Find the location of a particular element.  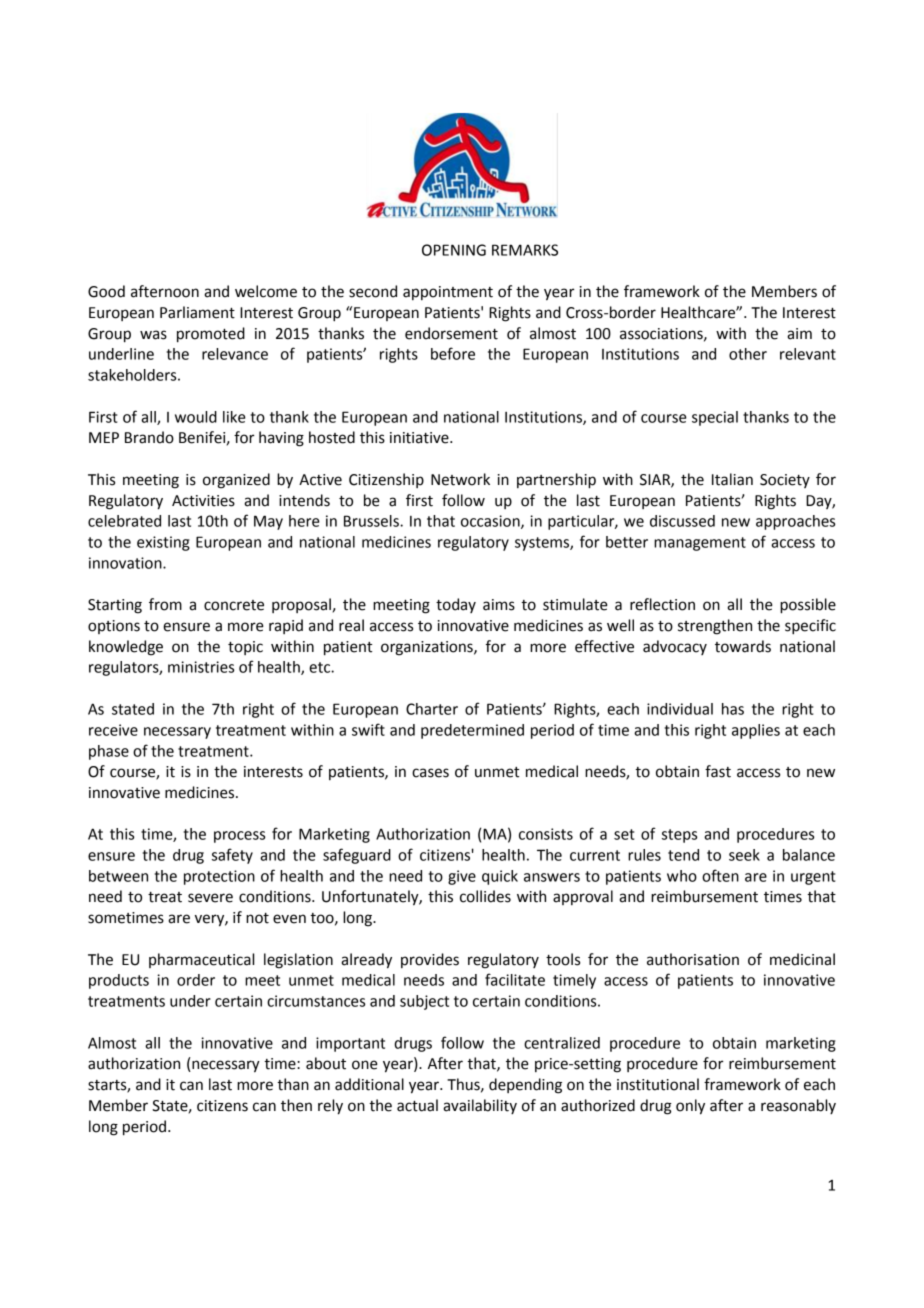

Parliament is located at coordinates (197, 312).
